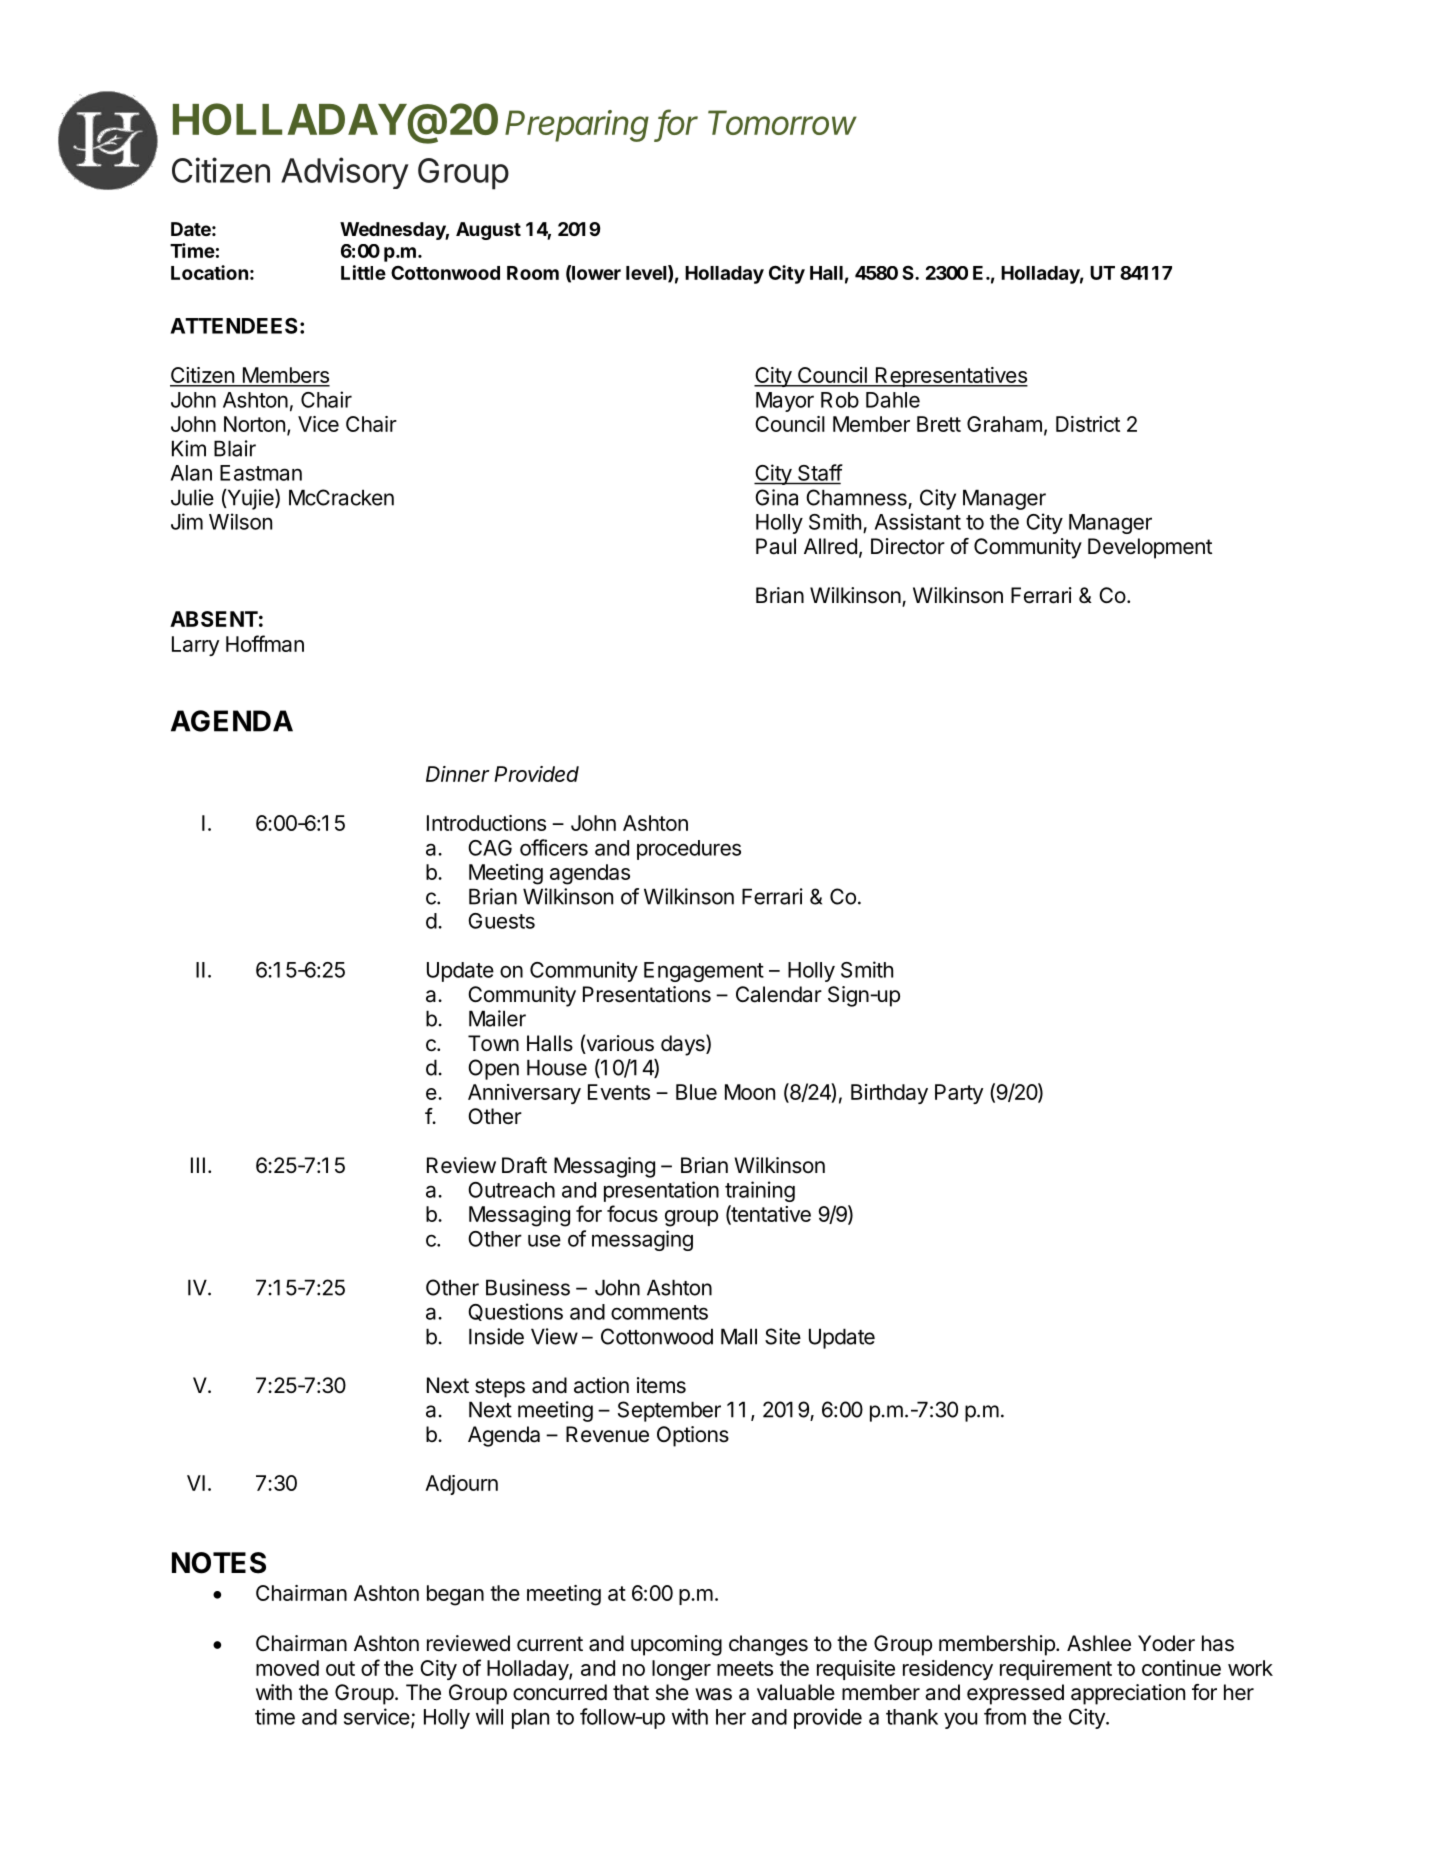 The height and width of the page is (1870, 1445). I want to click on training, so click(760, 1191).
